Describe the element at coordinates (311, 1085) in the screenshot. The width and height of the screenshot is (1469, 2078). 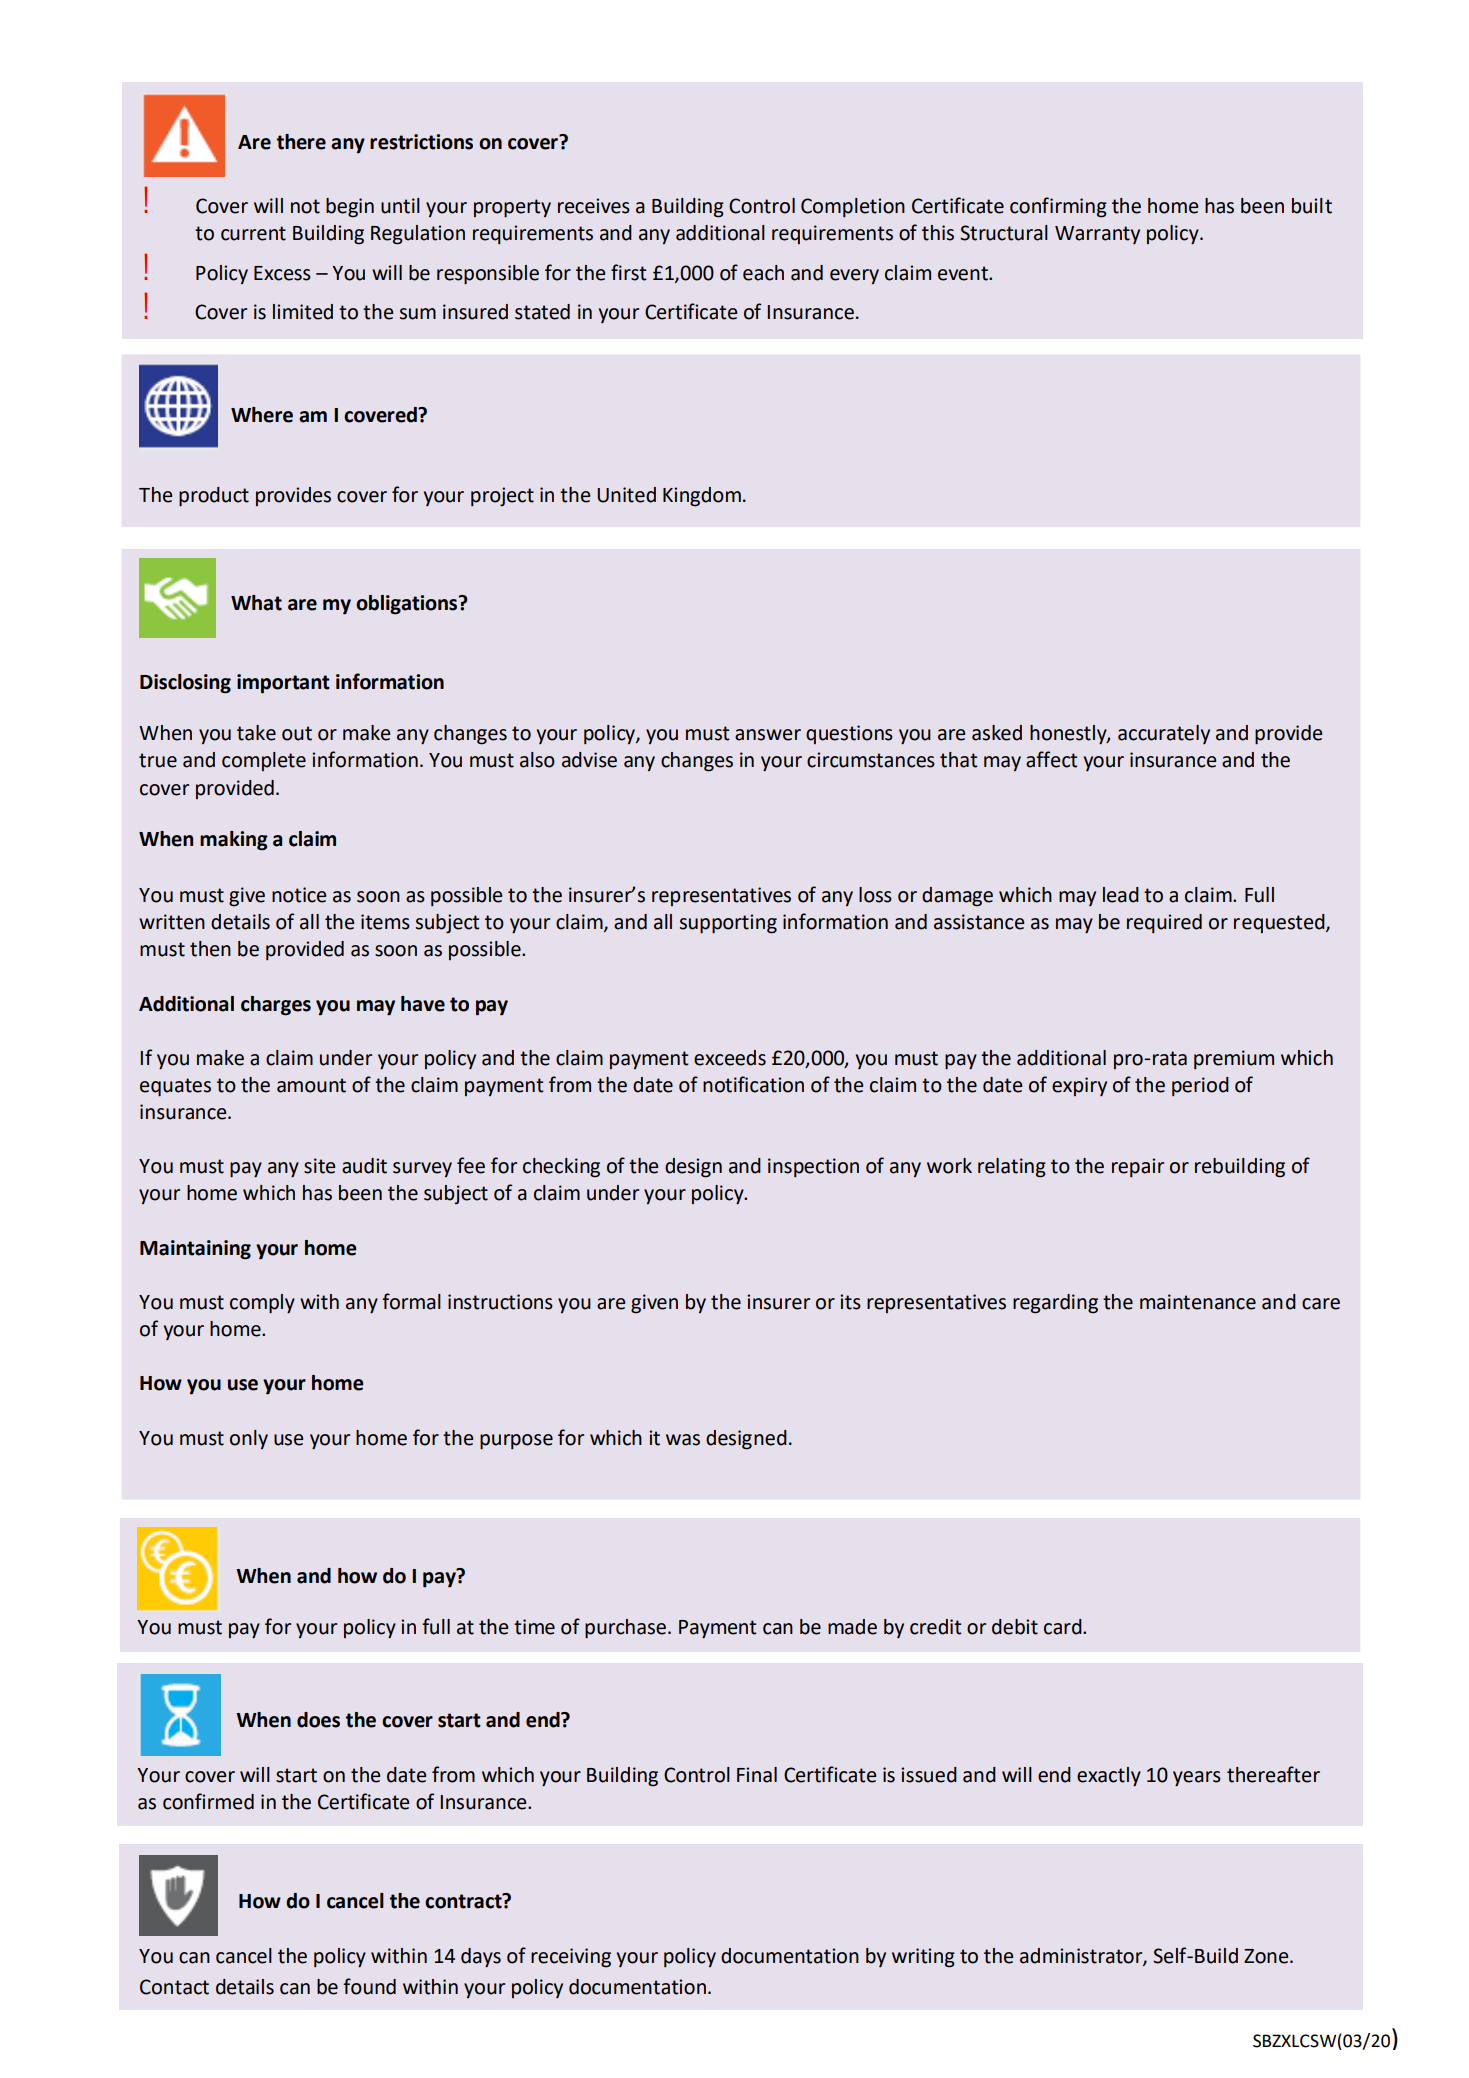
I see `amount` at that location.
